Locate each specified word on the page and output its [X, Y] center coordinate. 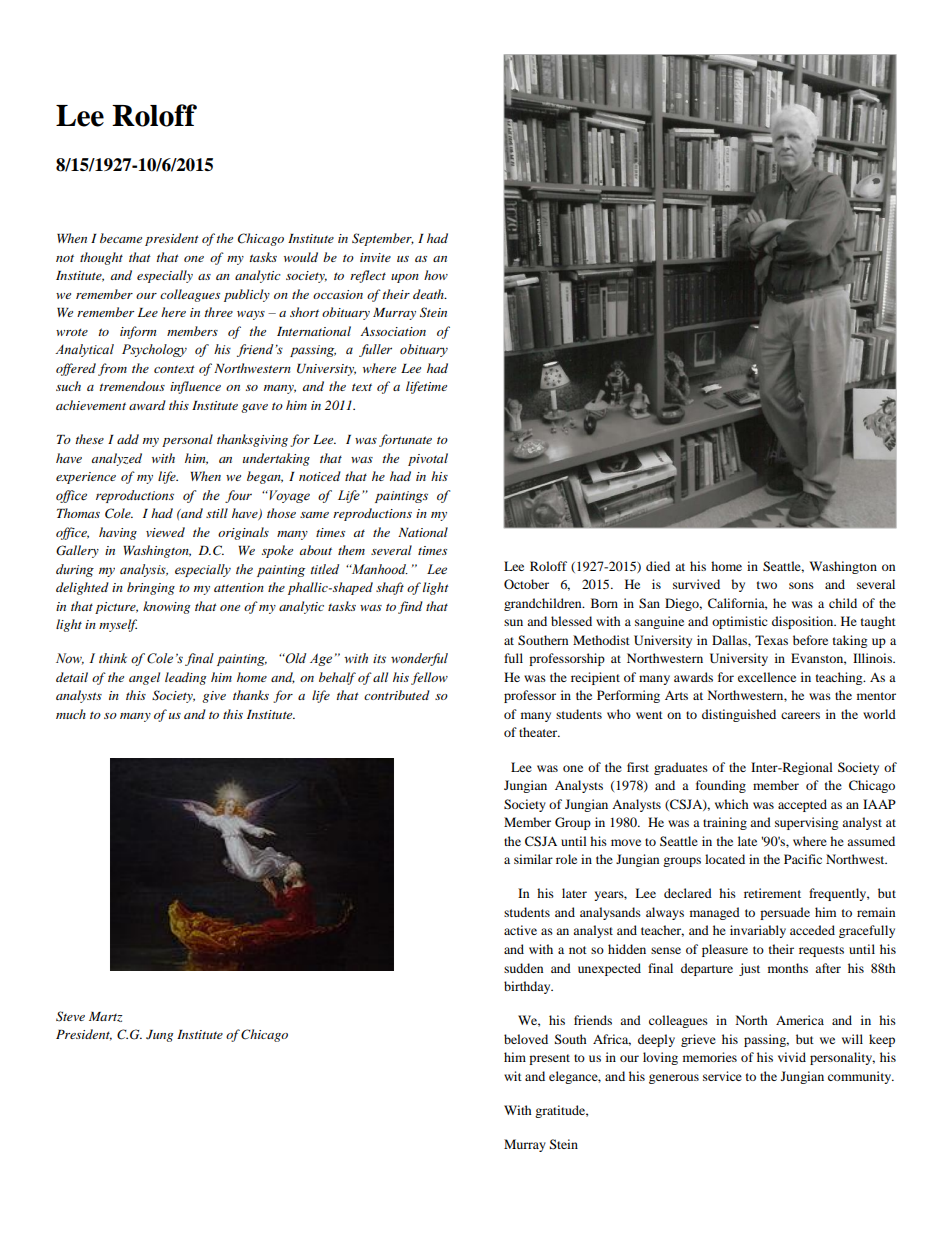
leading [185, 678]
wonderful [419, 659]
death [429, 294]
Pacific [803, 859]
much [71, 714]
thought [101, 258]
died [658, 566]
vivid [792, 1057]
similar [533, 859]
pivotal [428, 459]
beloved [526, 1039]
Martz [105, 1017]
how [436, 275]
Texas [771, 640]
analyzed [116, 459]
